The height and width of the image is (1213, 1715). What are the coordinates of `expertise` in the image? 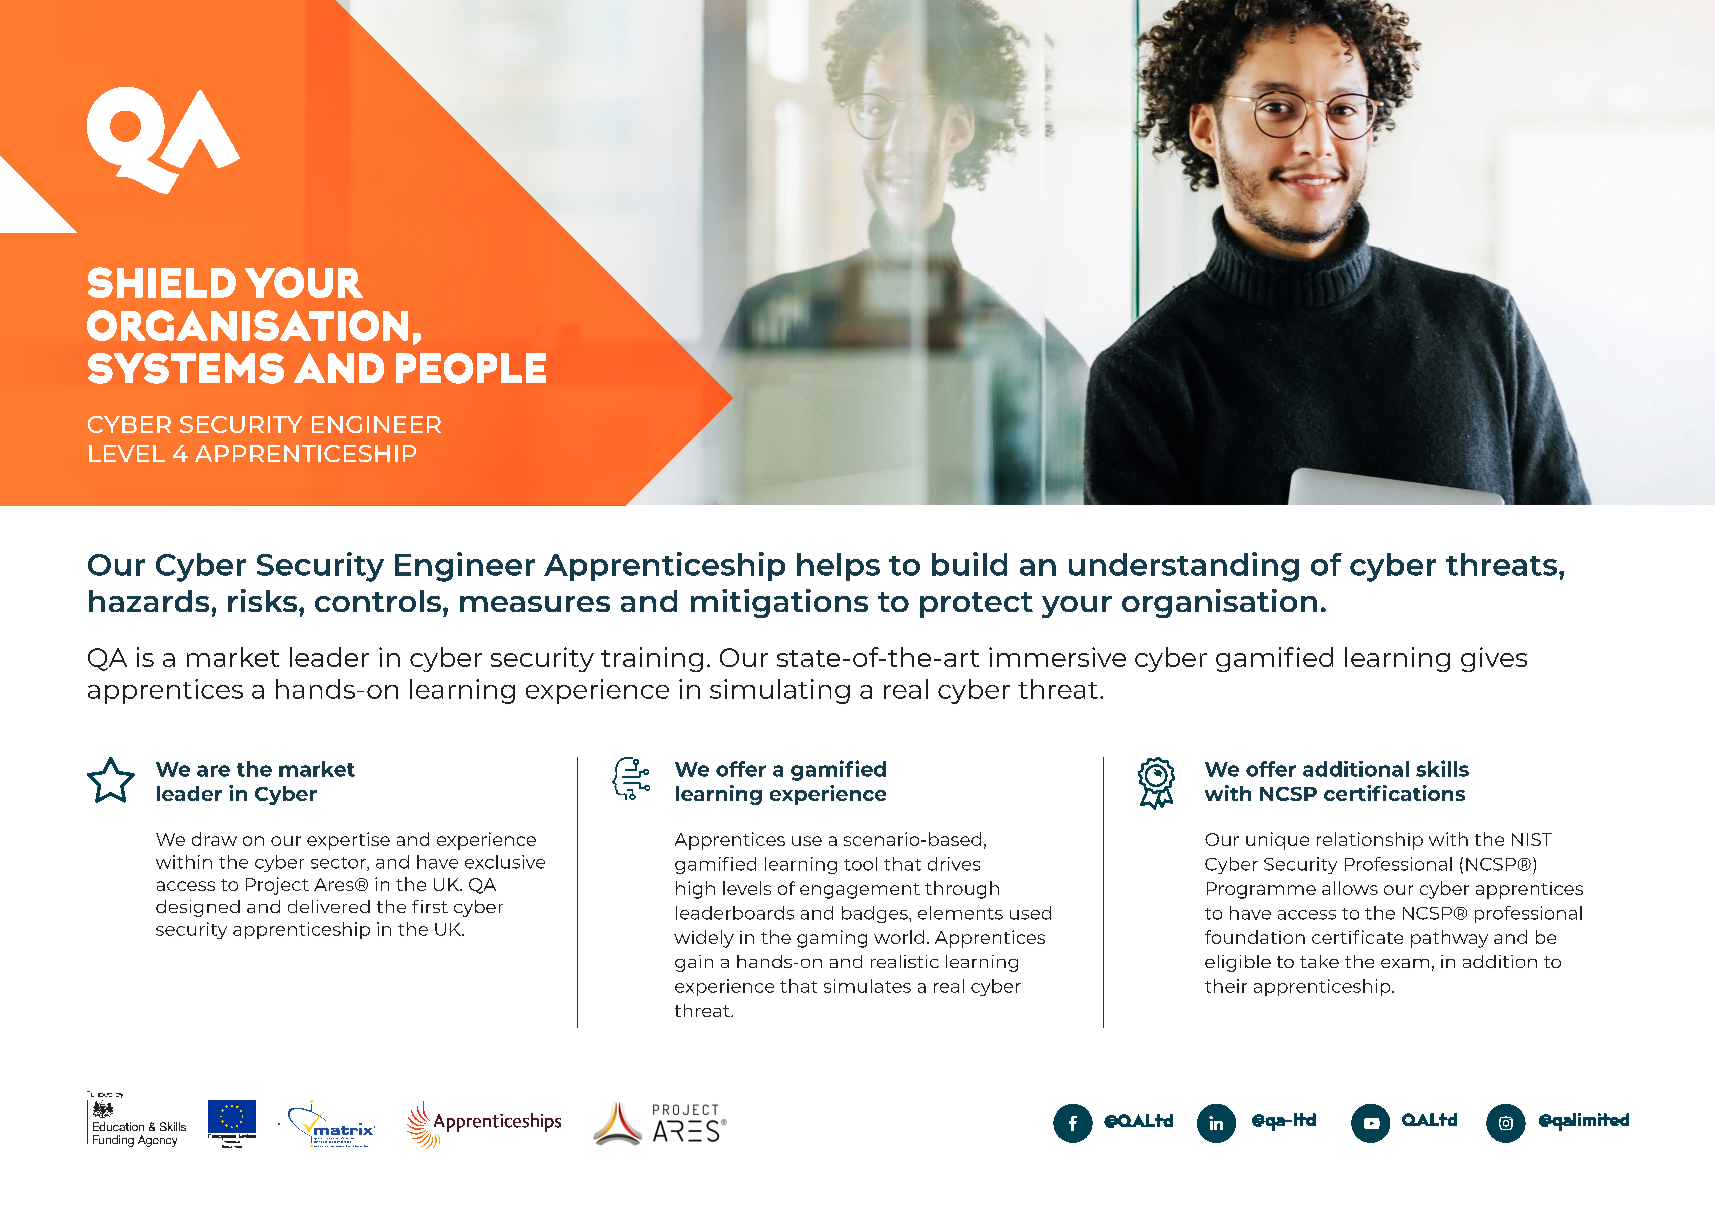 It's located at (348, 841).
